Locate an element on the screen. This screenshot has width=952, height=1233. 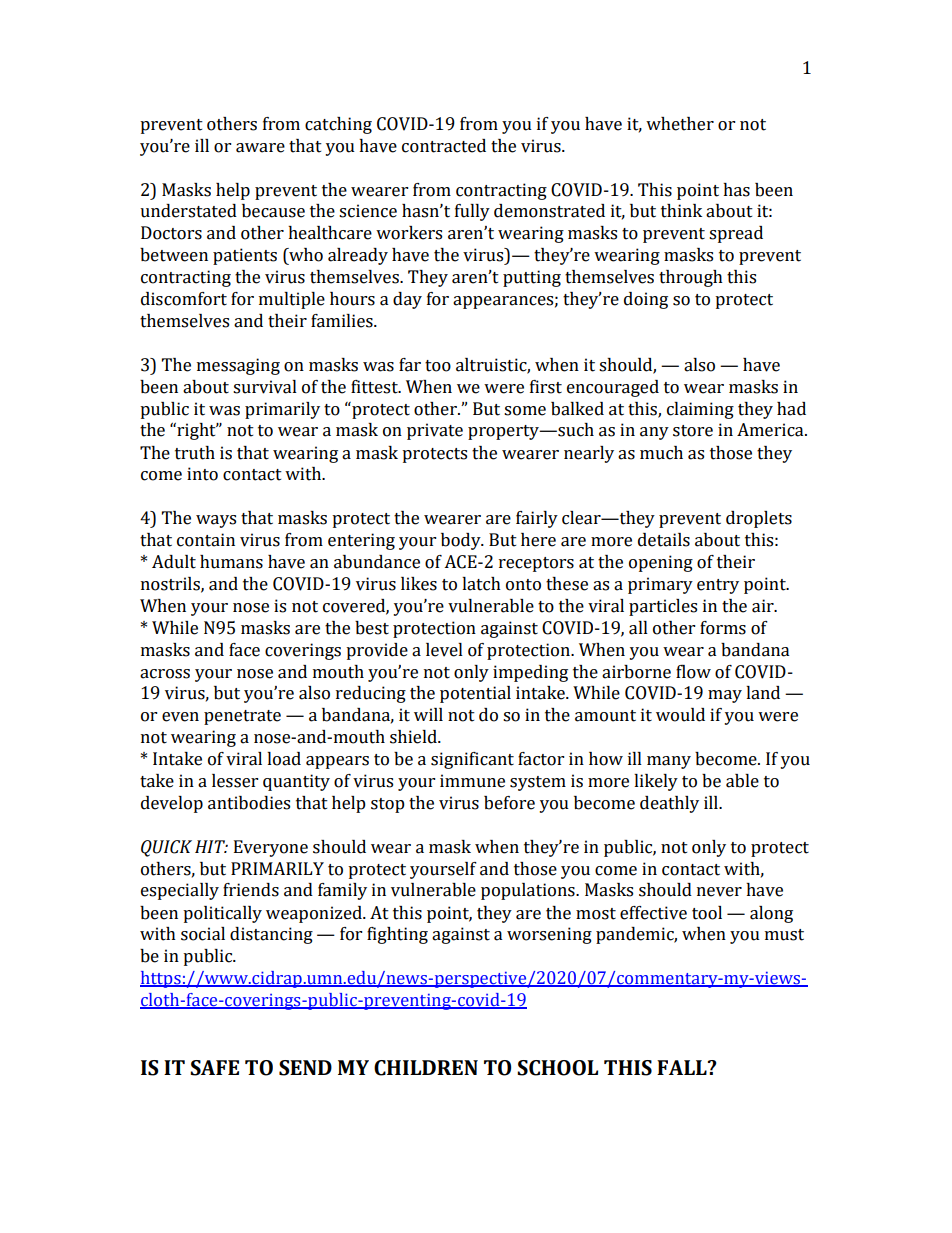
body is located at coordinates (462, 541).
